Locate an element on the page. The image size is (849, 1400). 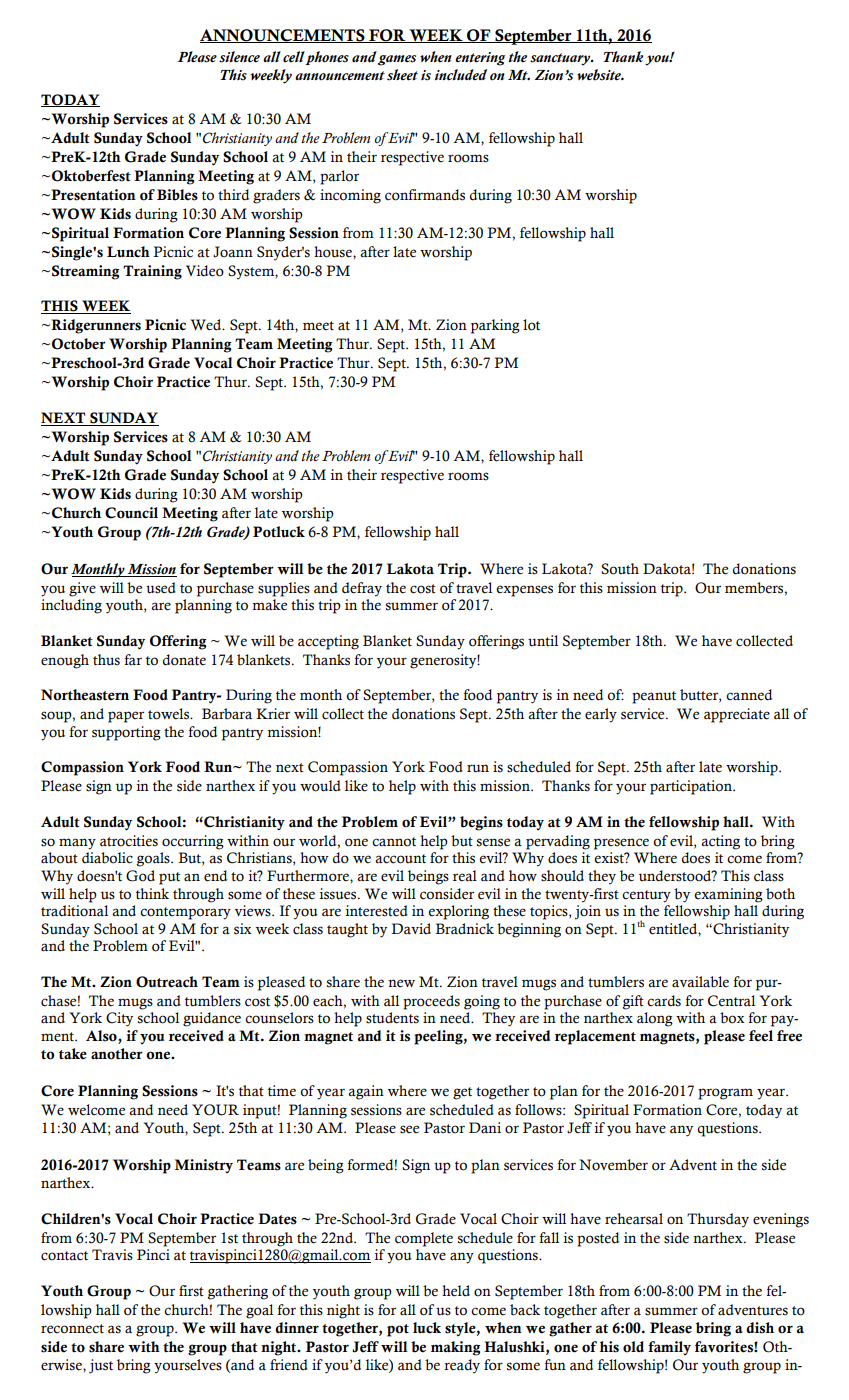
parking is located at coordinates (495, 326).
